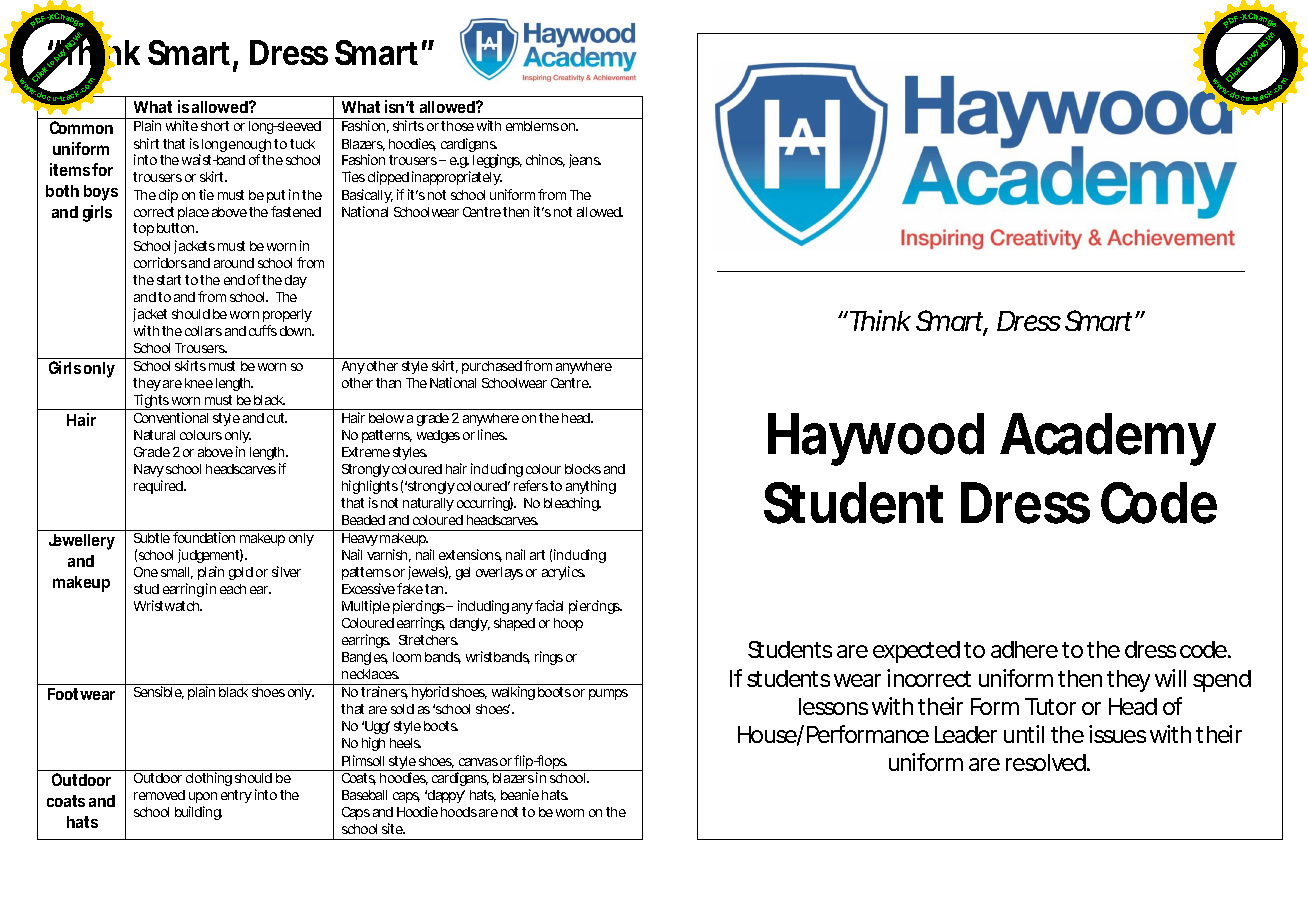  Describe the element at coordinates (168, 605) in the image. I see `Wristwatch` at that location.
